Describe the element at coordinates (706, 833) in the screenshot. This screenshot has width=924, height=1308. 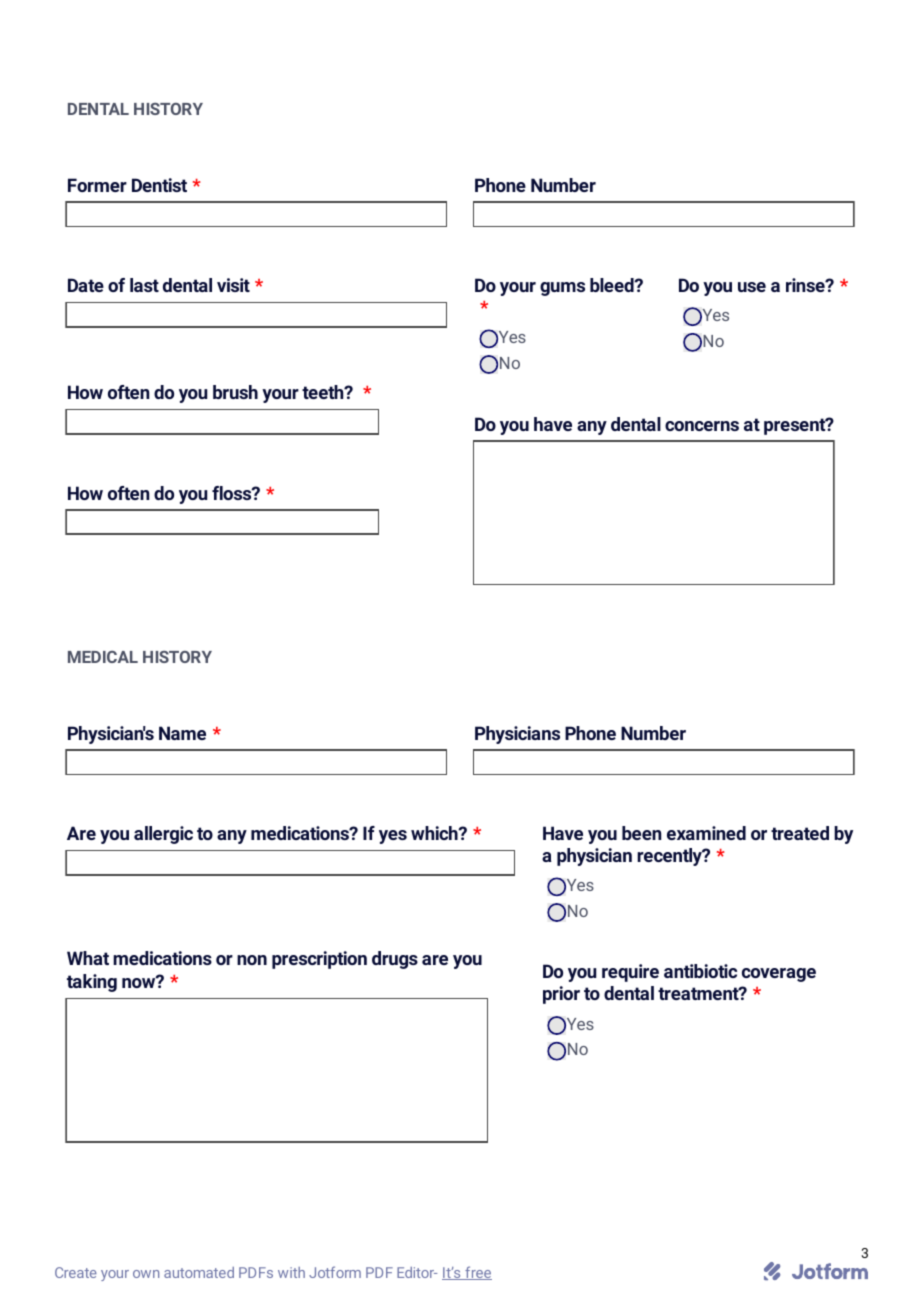
I see `examined` at that location.
